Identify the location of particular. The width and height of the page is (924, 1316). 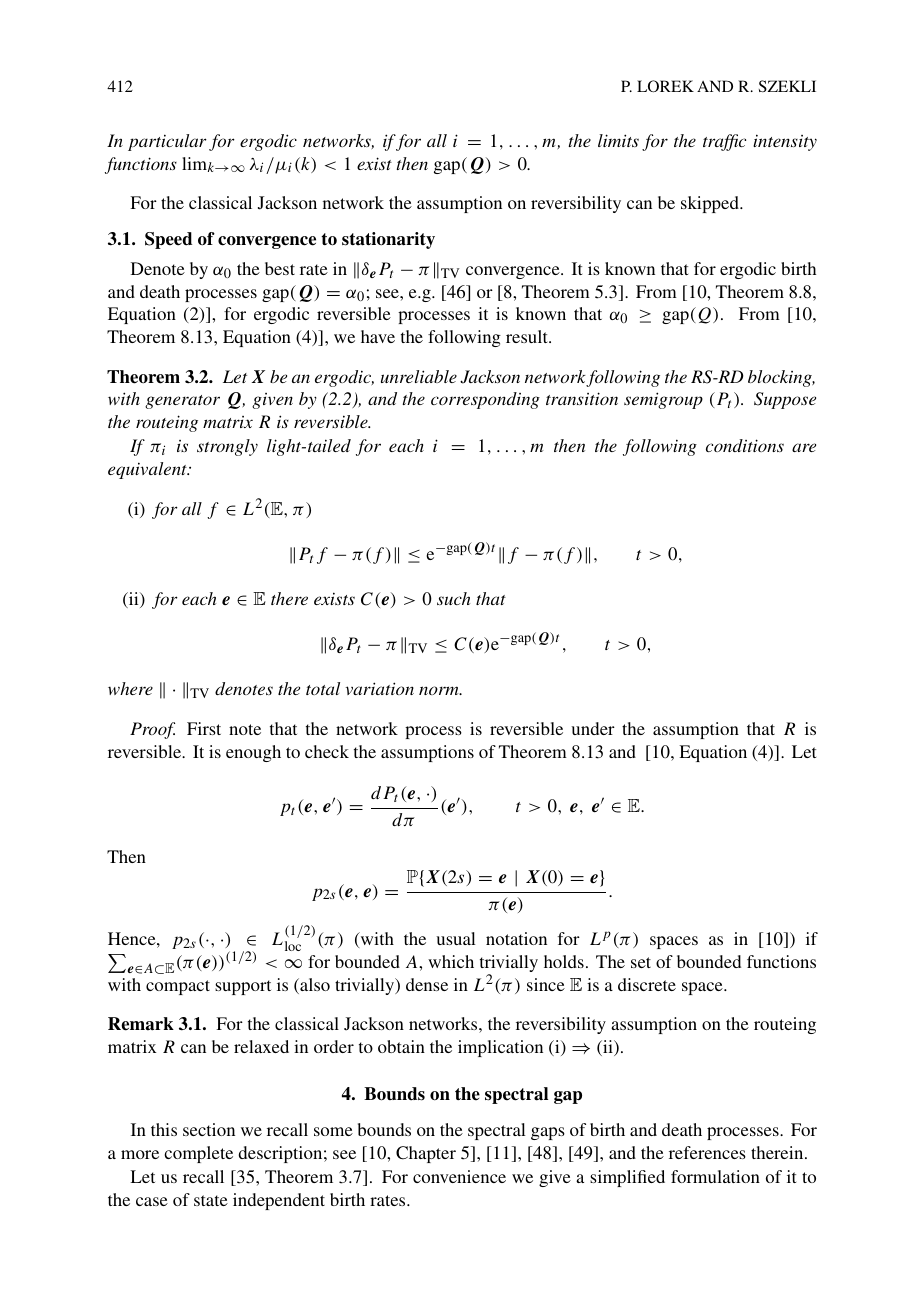
(167, 142).
